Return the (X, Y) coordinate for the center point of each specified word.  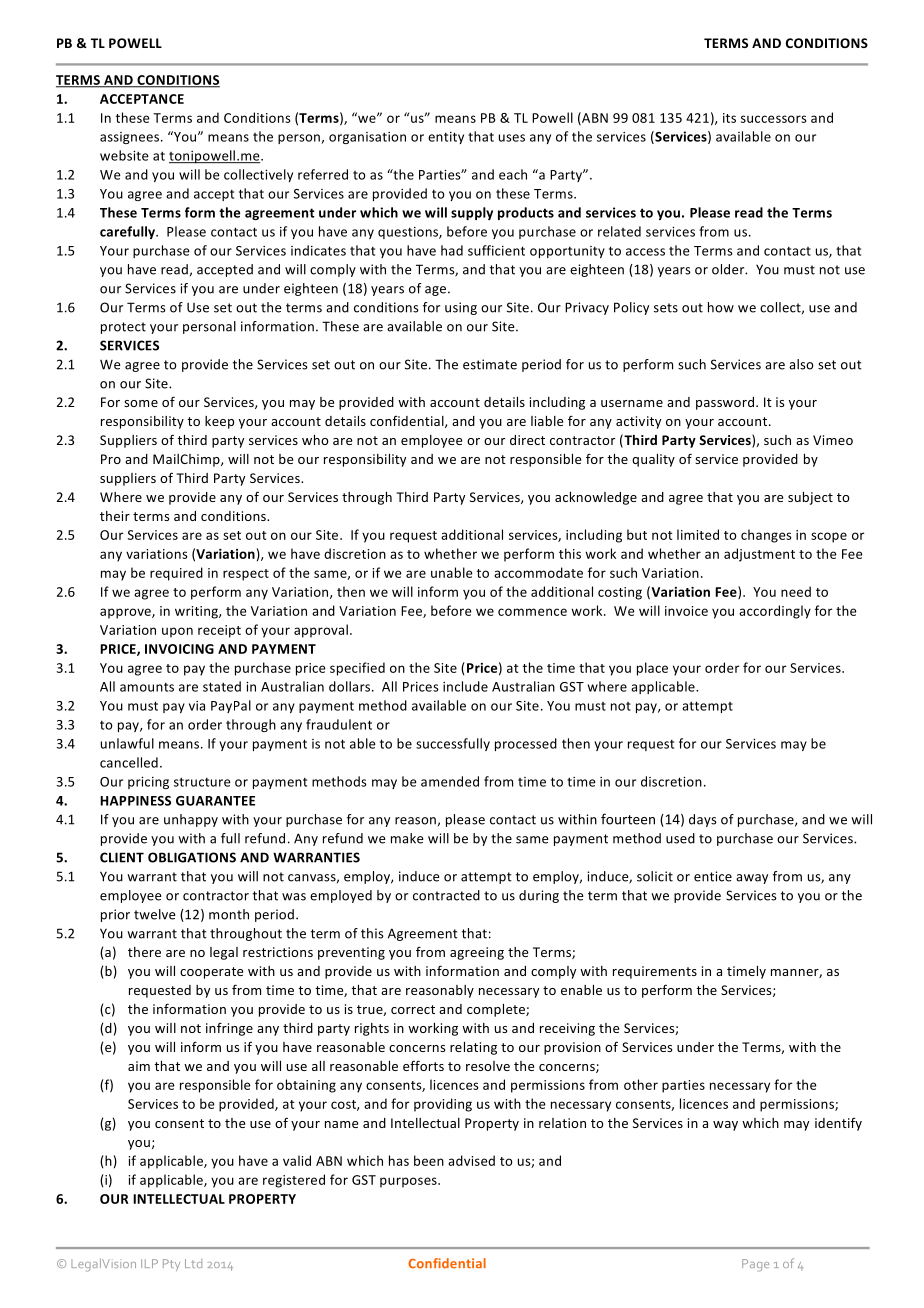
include (465, 686)
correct (413, 1009)
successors (774, 119)
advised (471, 1160)
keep (219, 422)
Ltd (193, 1263)
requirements (655, 972)
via (197, 706)
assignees (131, 138)
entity (446, 138)
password (726, 403)
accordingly (775, 612)
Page (755, 1265)
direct (527, 440)
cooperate (211, 973)
